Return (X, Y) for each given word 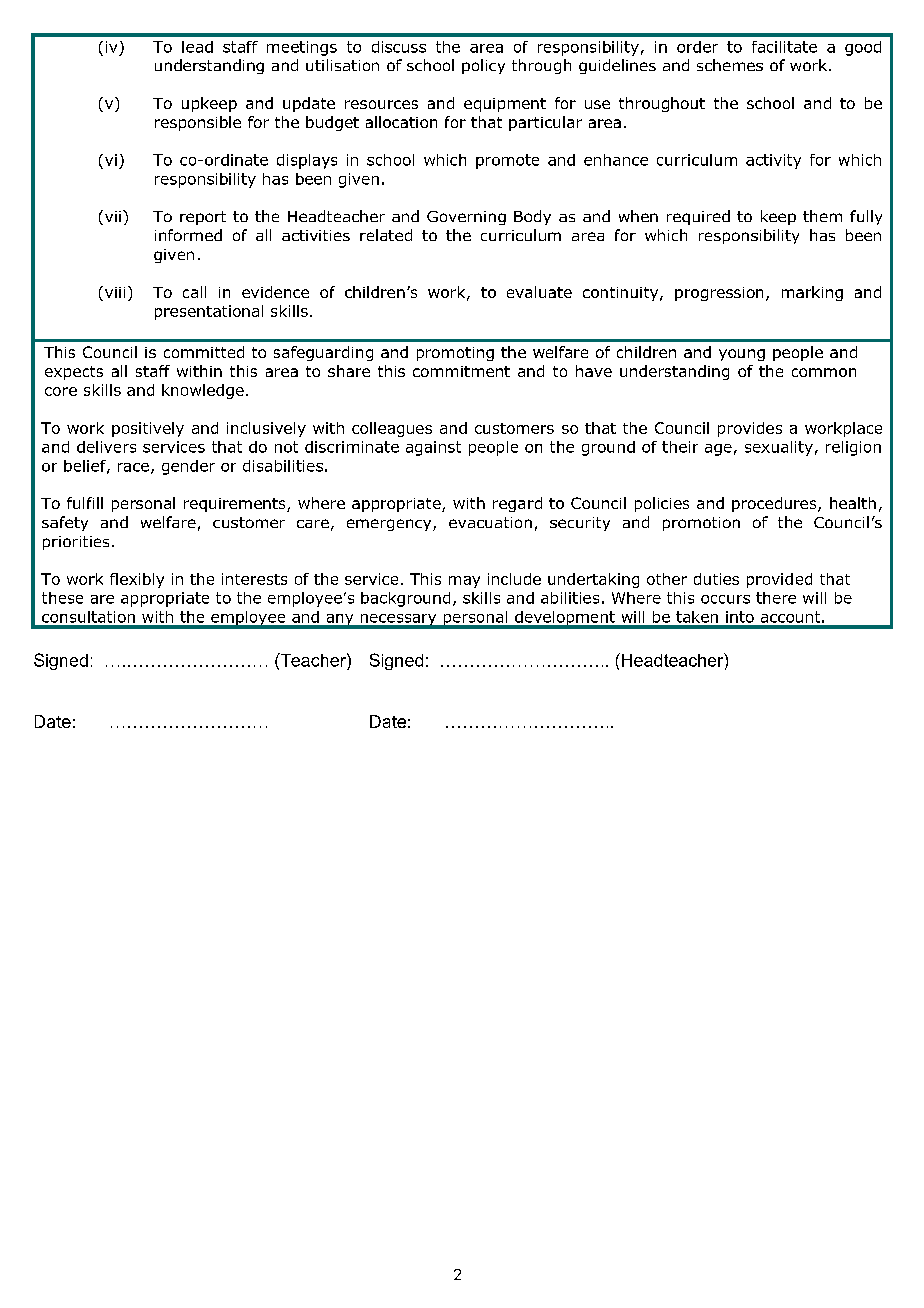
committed (204, 352)
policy (483, 66)
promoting (455, 354)
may (464, 582)
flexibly (137, 580)
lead (197, 47)
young (742, 355)
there (776, 598)
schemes (730, 65)
